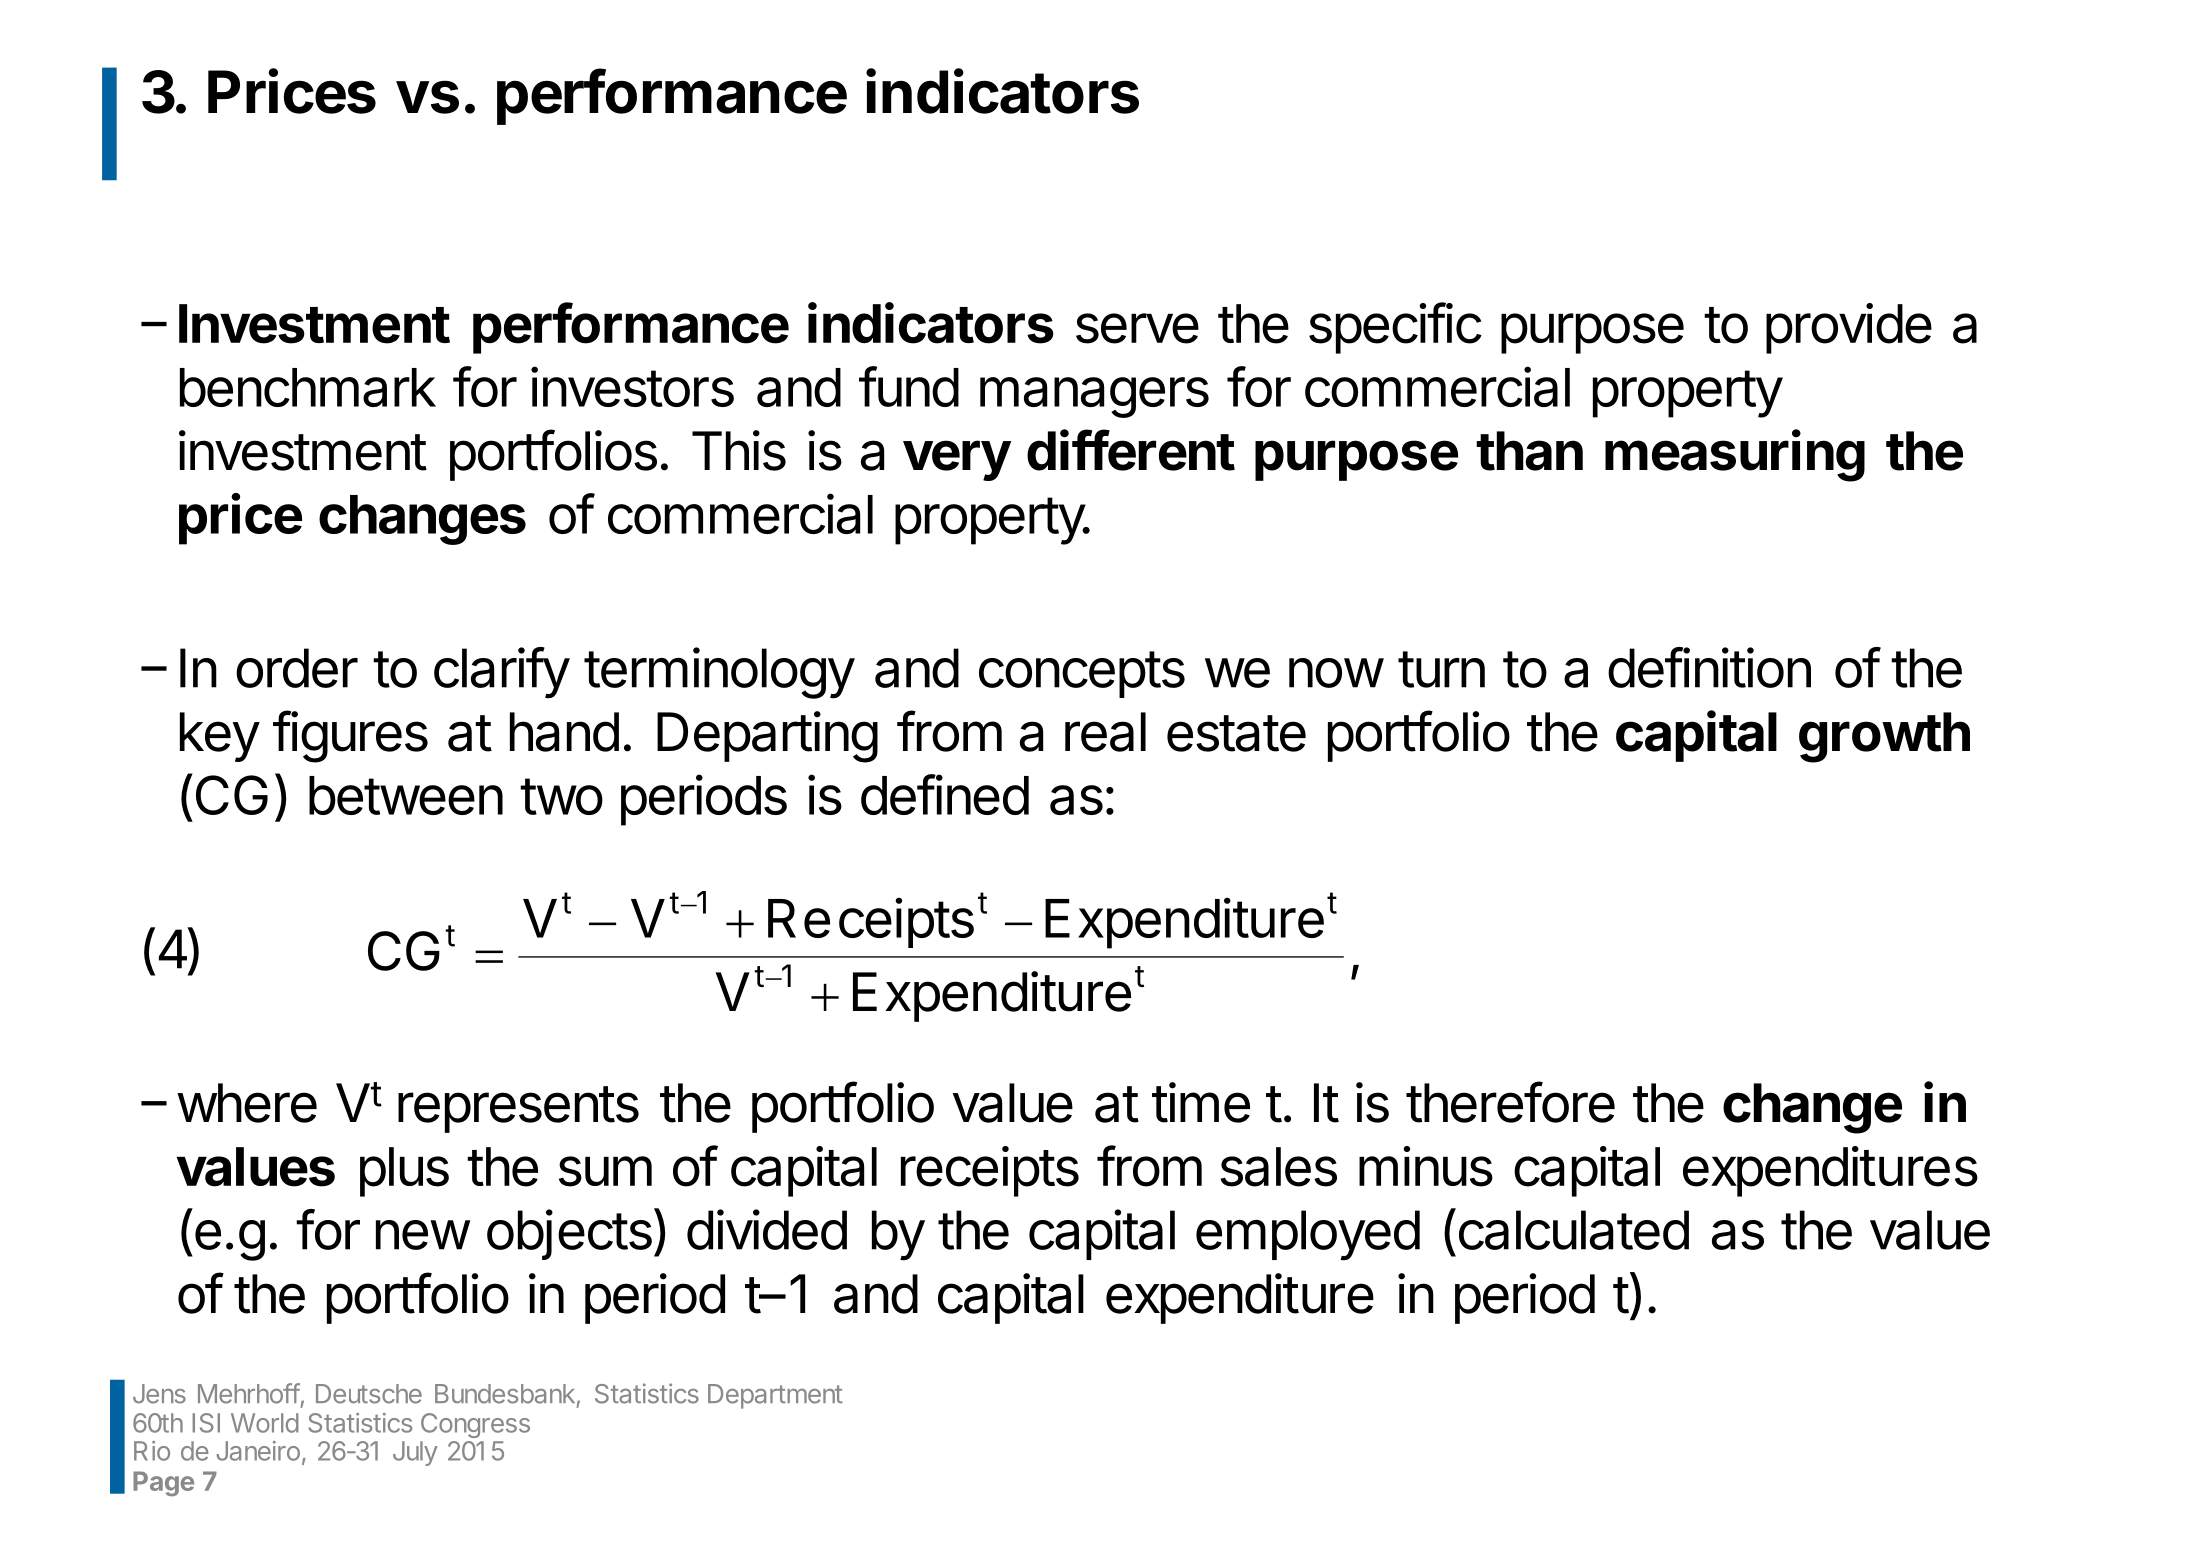 This screenshot has width=2210, height=1556. I want to click on provide, so click(1849, 328).
